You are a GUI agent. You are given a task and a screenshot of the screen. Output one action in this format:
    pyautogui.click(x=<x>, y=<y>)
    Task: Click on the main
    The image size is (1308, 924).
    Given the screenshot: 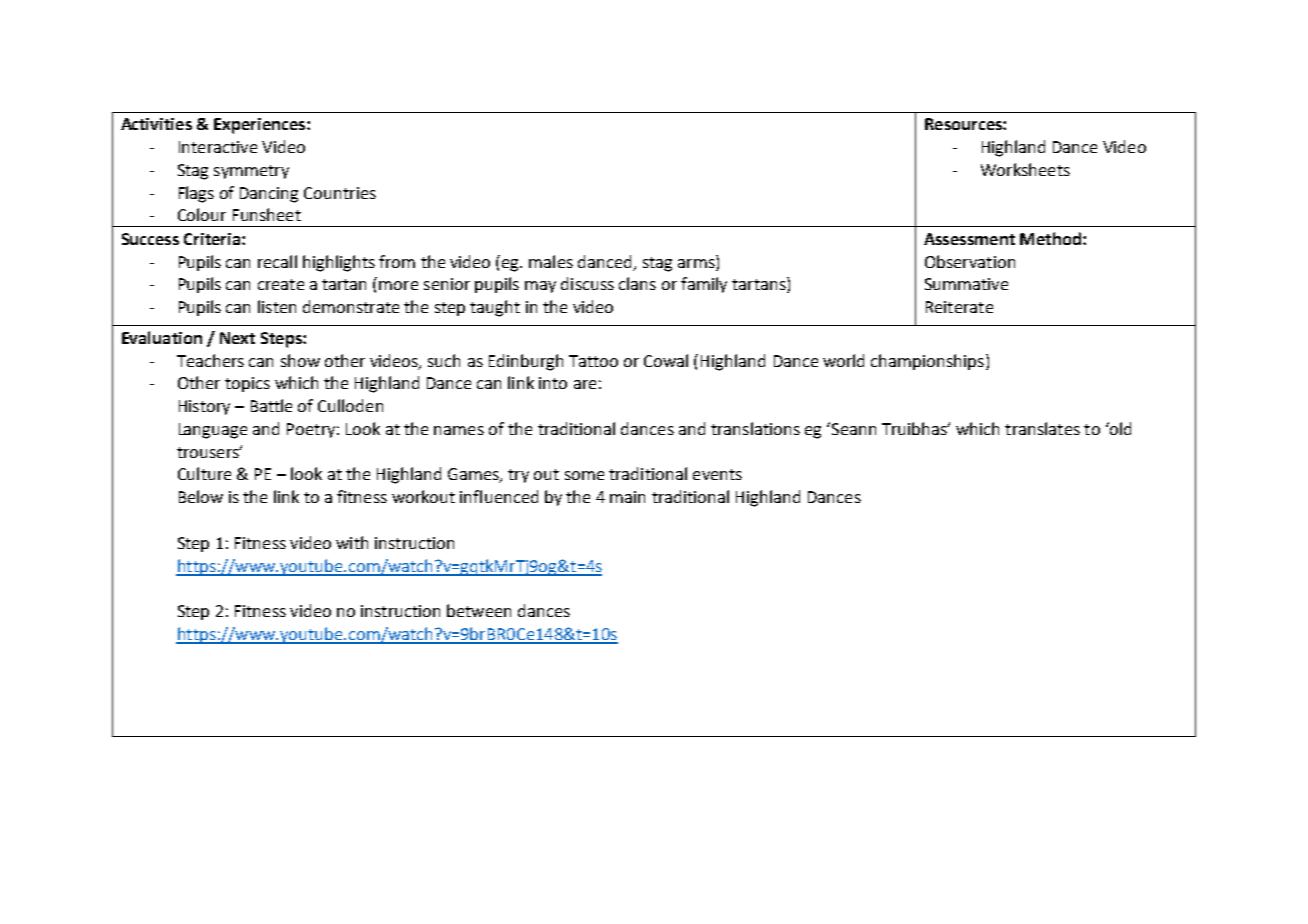 What is the action you would take?
    pyautogui.click(x=627, y=497)
